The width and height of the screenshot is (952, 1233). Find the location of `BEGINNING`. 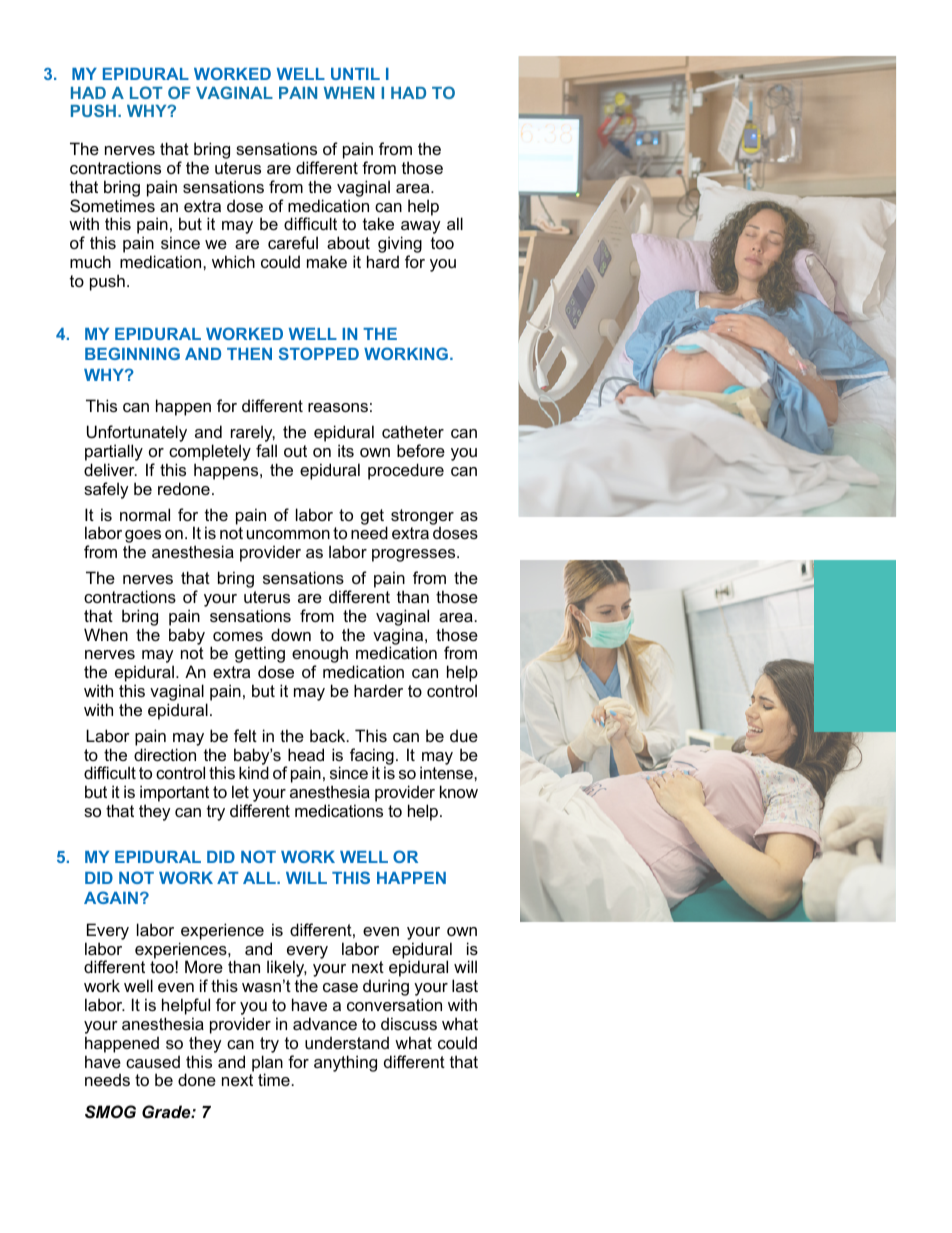

BEGINNING is located at coordinates (132, 353).
